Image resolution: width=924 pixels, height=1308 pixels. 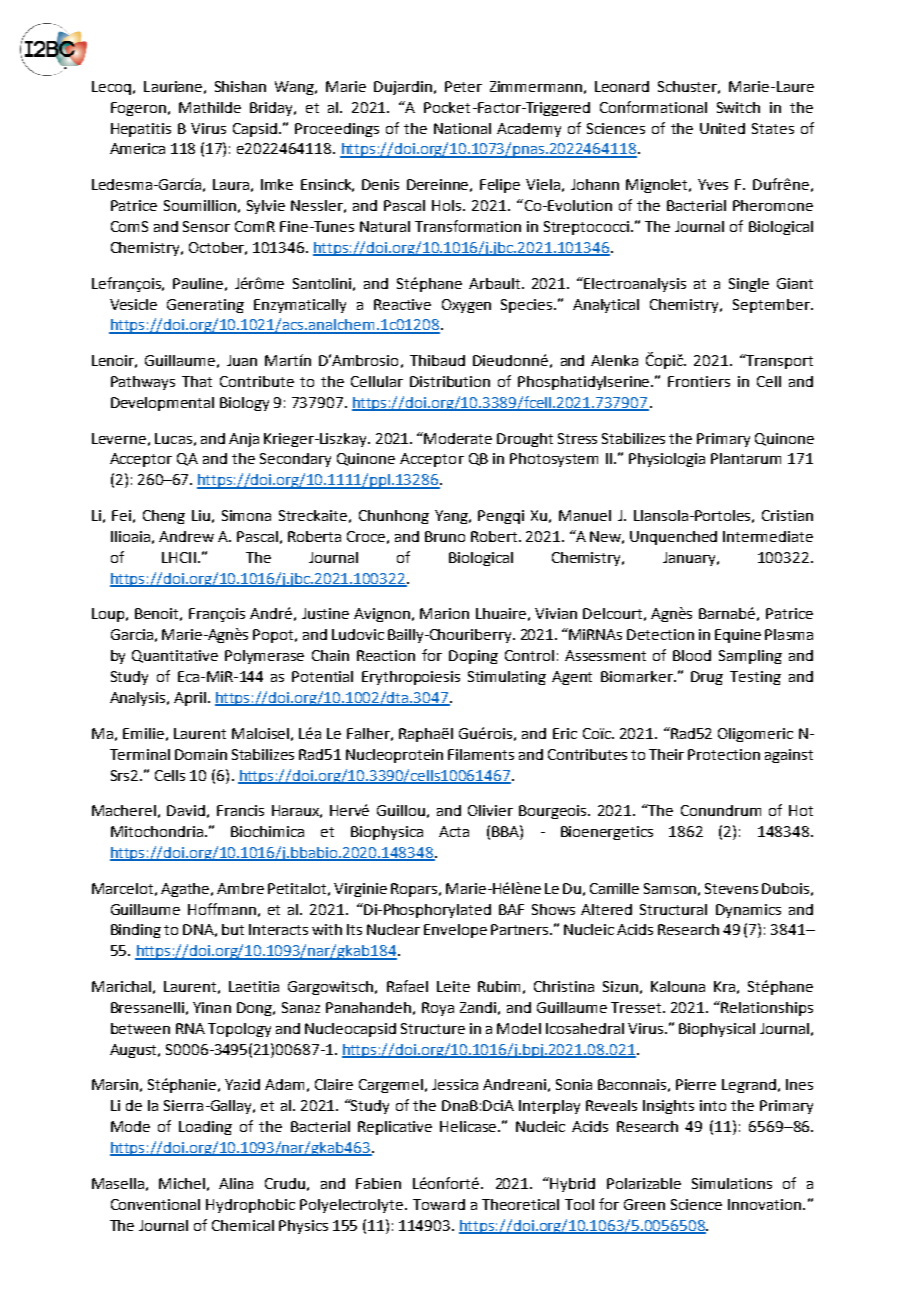 What do you see at coordinates (454, 831) in the image?
I see `Acta` at bounding box center [454, 831].
